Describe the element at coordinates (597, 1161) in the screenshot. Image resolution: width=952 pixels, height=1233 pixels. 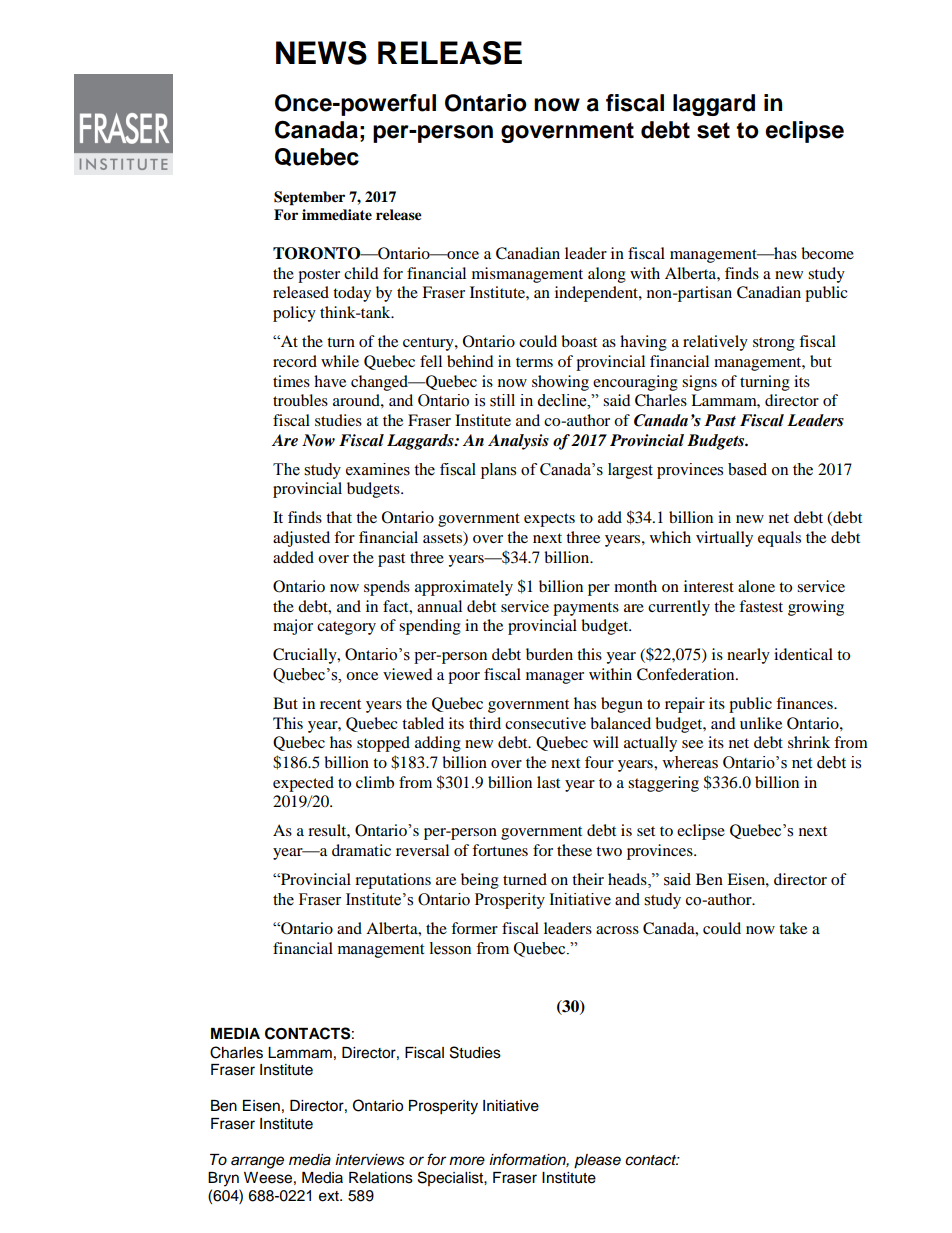
I see `please` at that location.
